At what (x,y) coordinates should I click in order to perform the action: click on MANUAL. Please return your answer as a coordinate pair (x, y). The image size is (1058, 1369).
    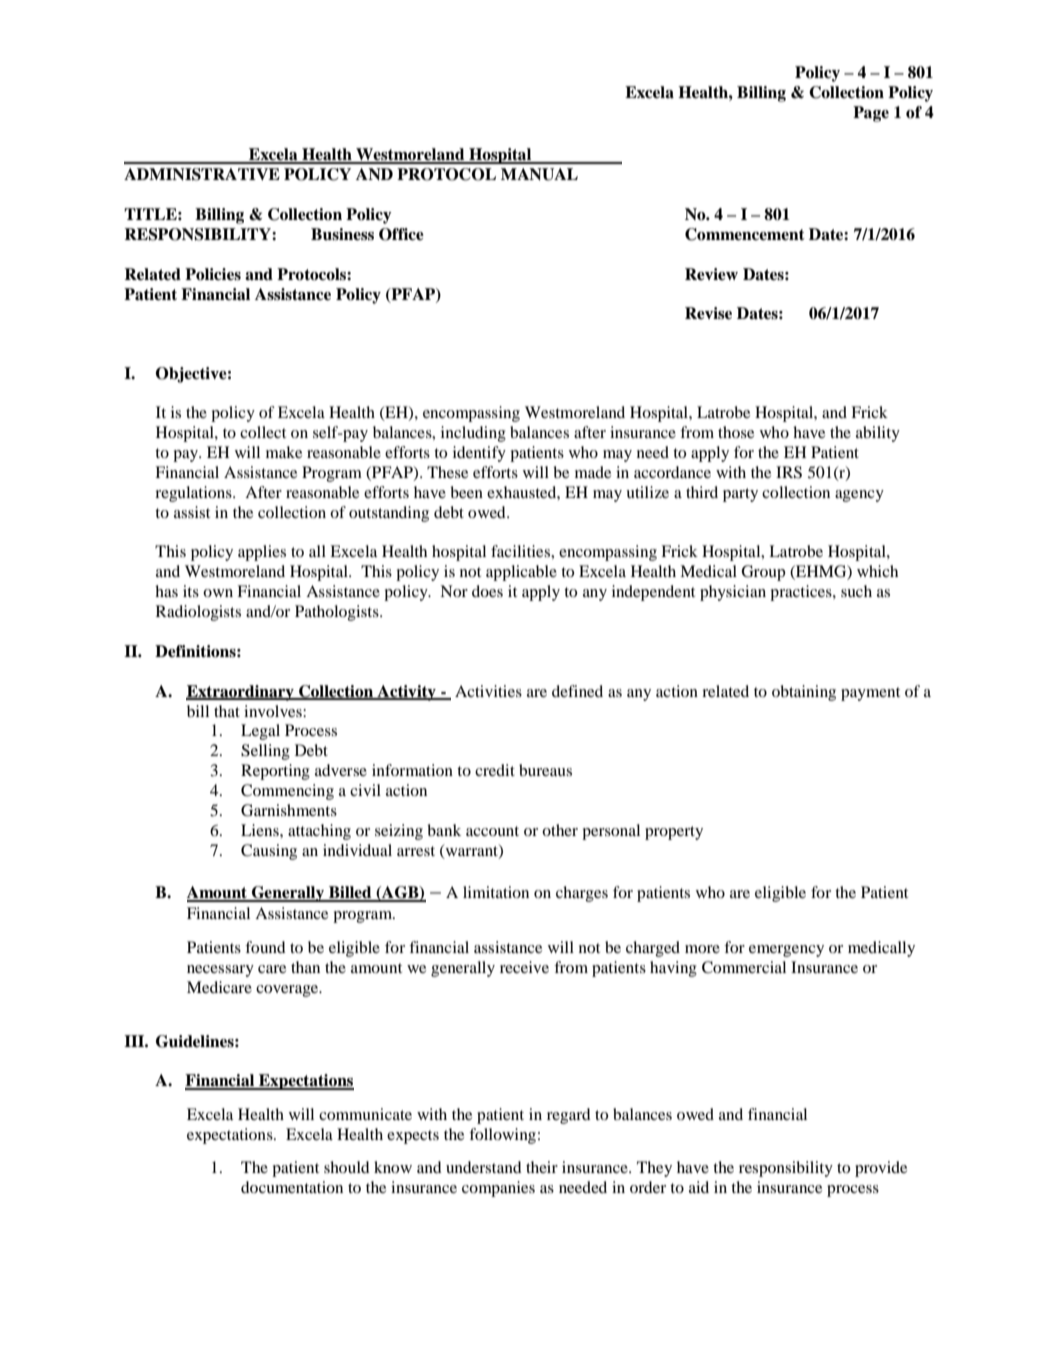
    Looking at the image, I should click on (539, 174).
